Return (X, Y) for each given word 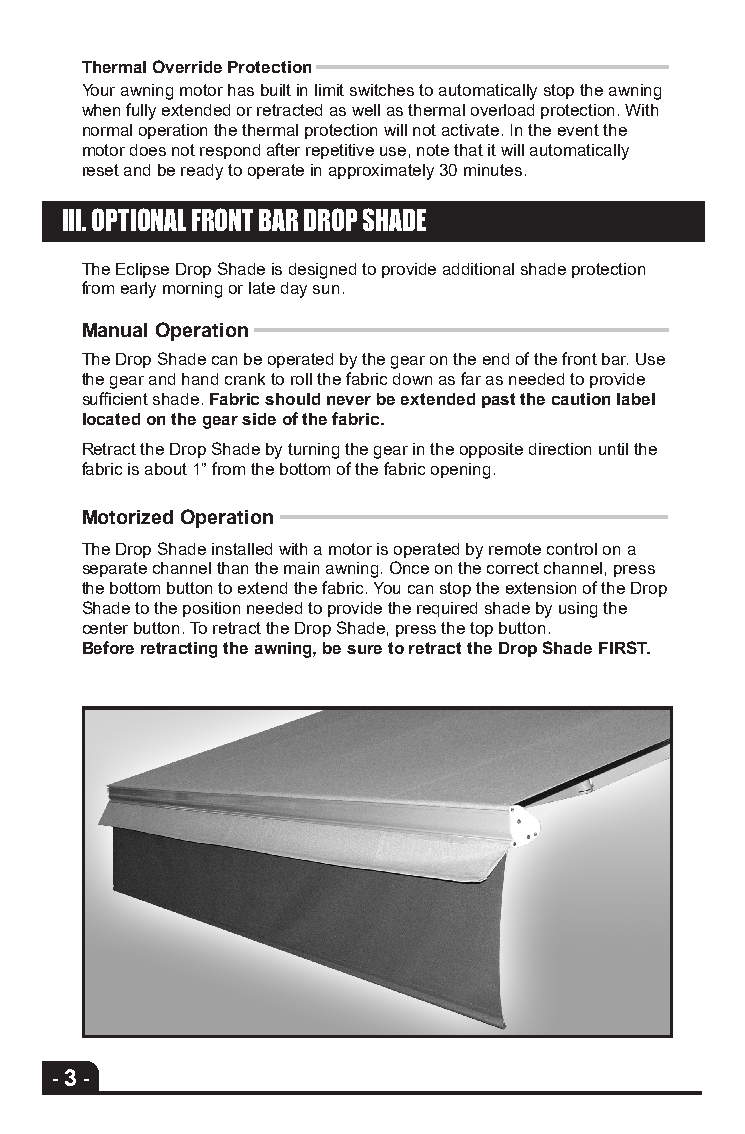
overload (502, 110)
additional (478, 269)
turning (313, 451)
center (105, 628)
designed (322, 271)
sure (364, 649)
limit (329, 90)
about (166, 469)
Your (99, 90)
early (138, 290)
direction (560, 449)
